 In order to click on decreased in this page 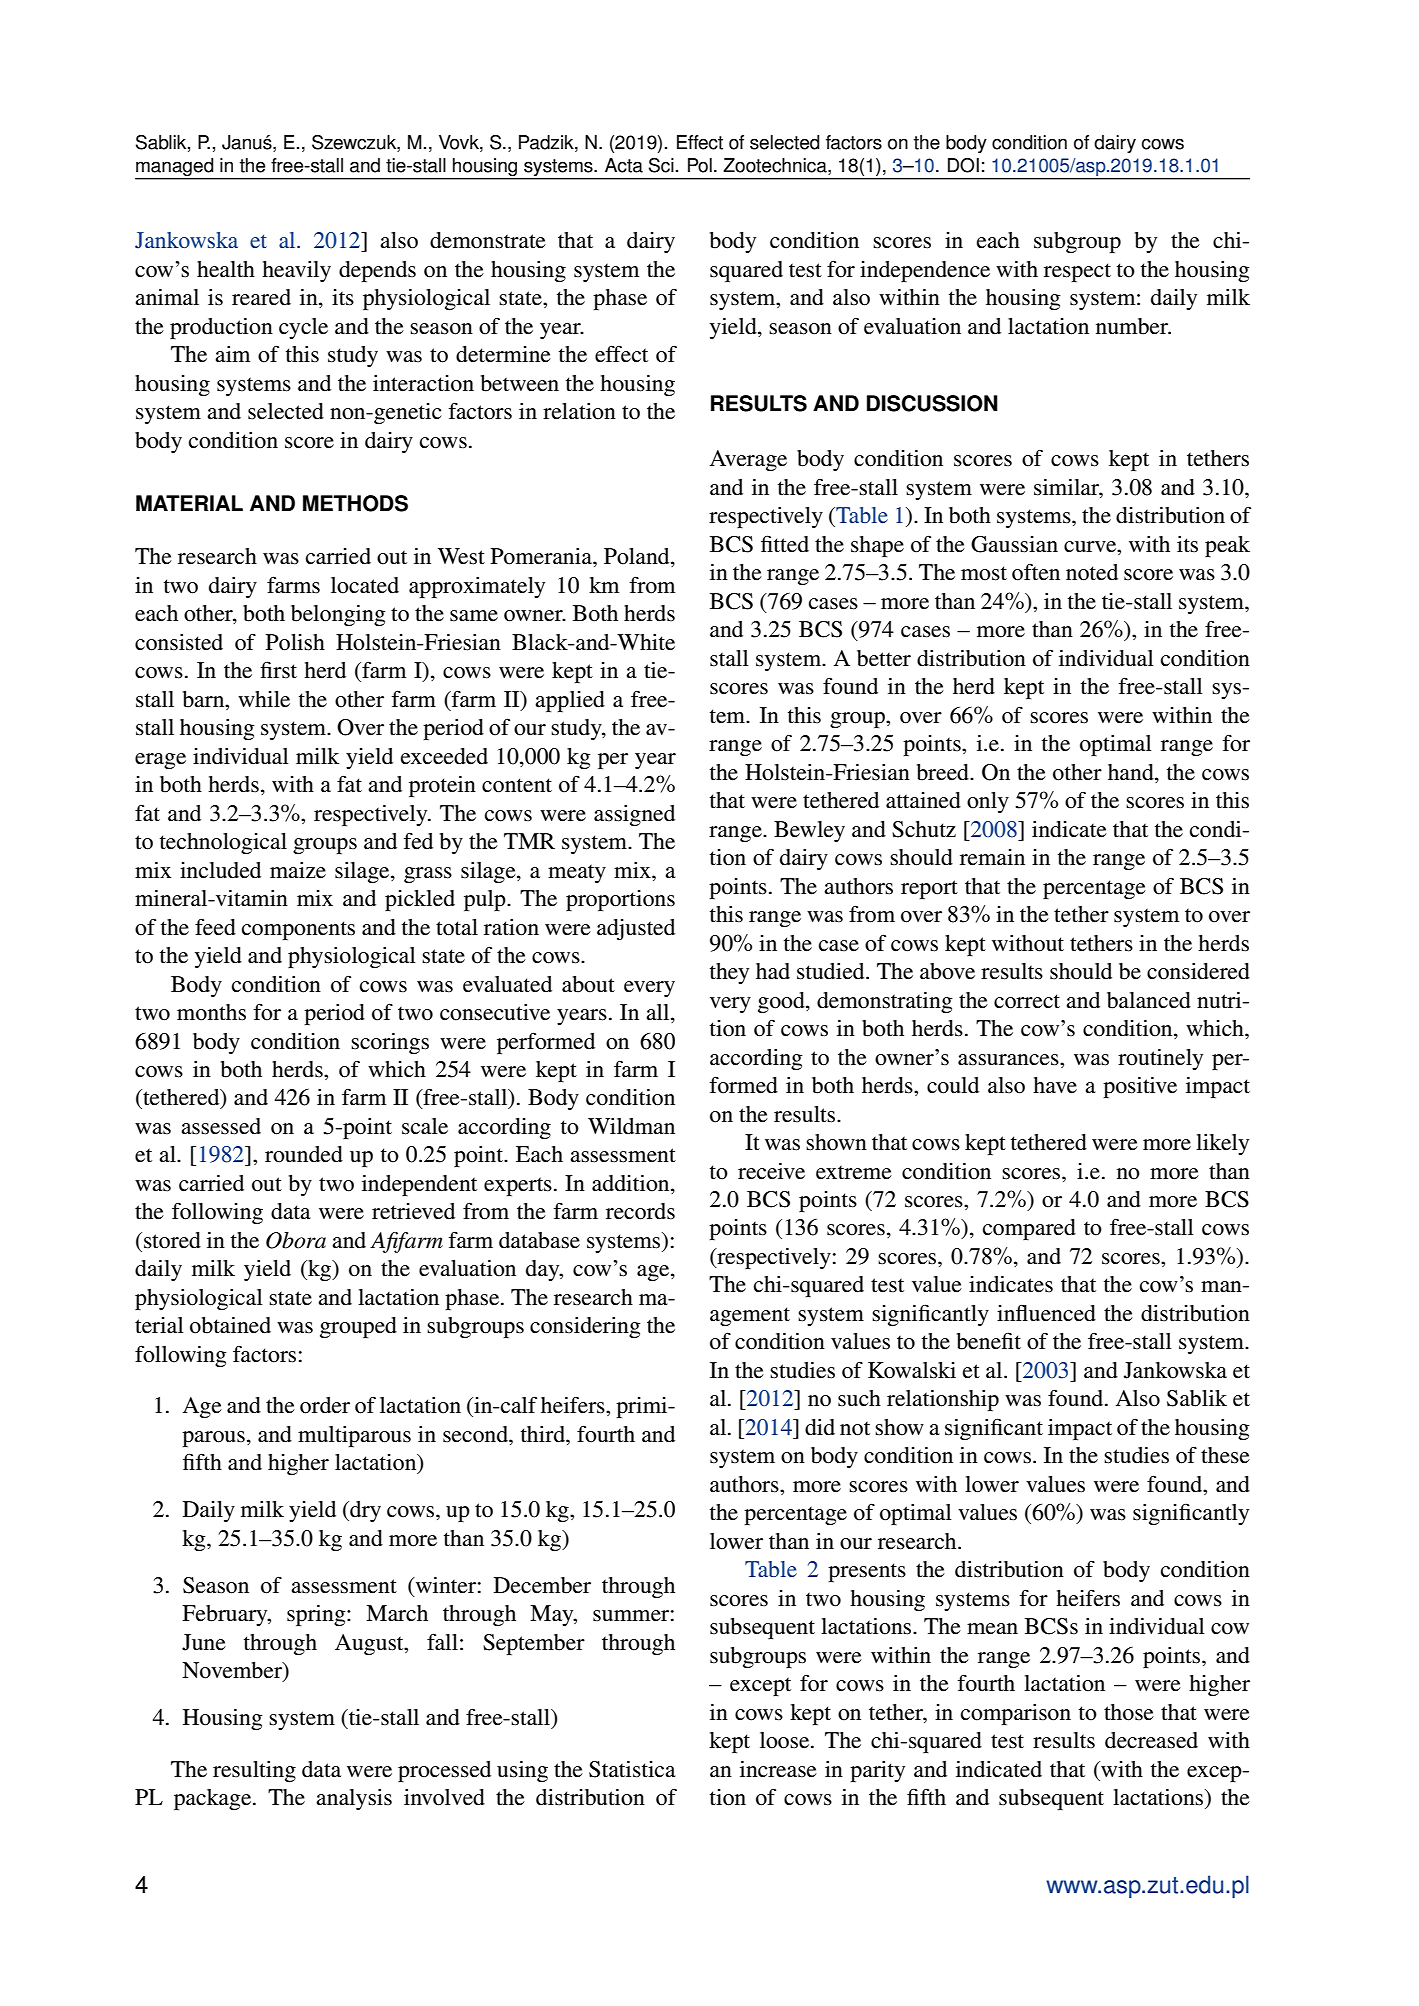, I will do `click(1151, 1740)`.
